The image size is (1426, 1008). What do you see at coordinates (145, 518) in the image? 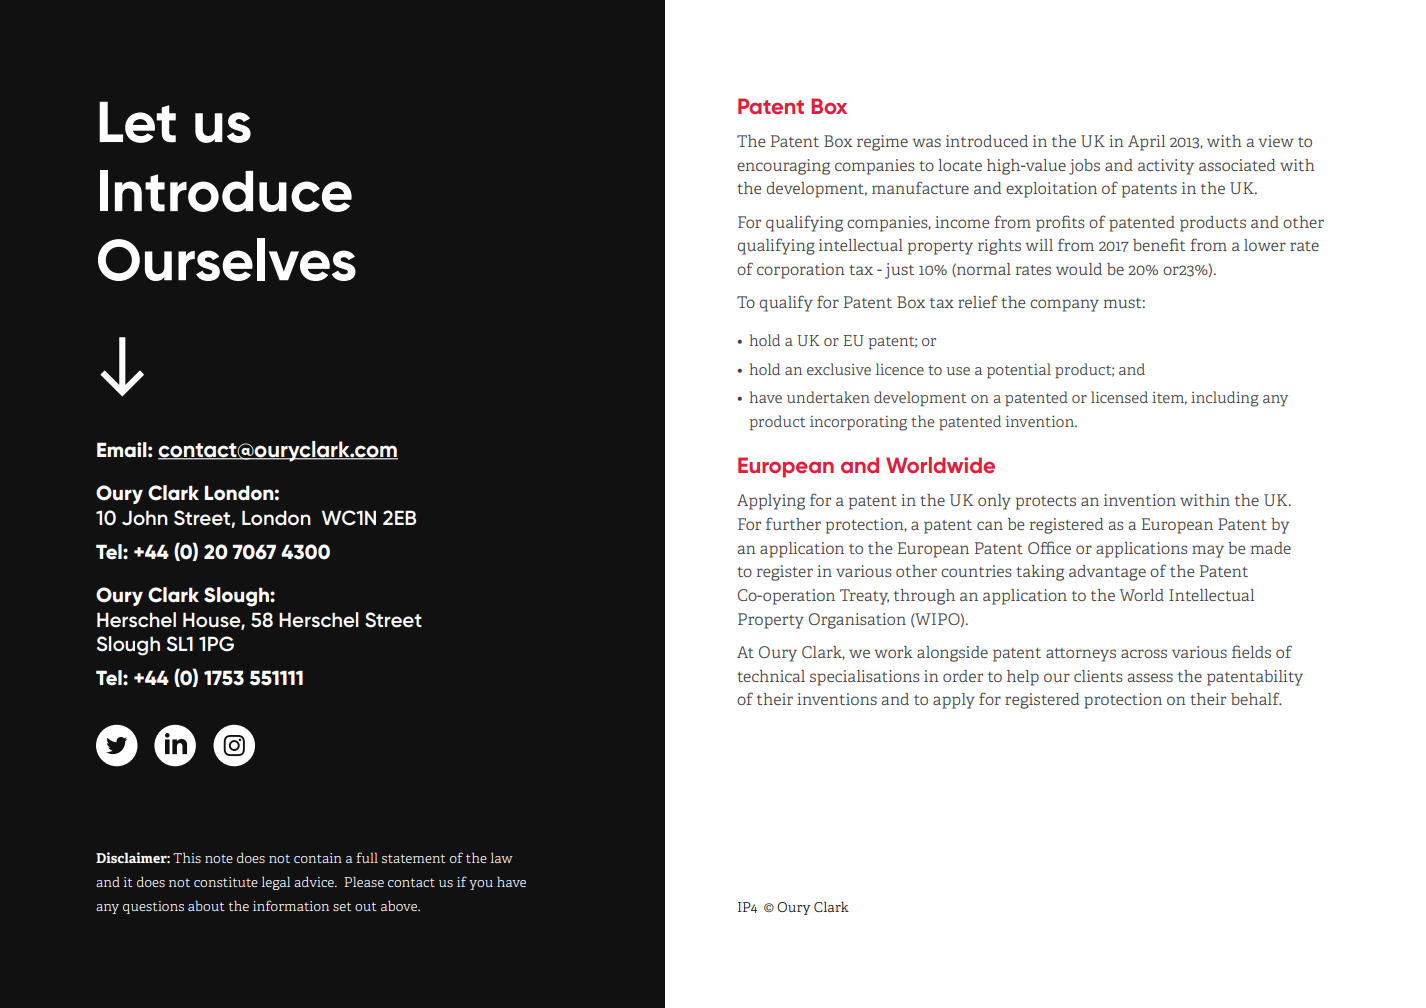
I see `John` at bounding box center [145, 518].
